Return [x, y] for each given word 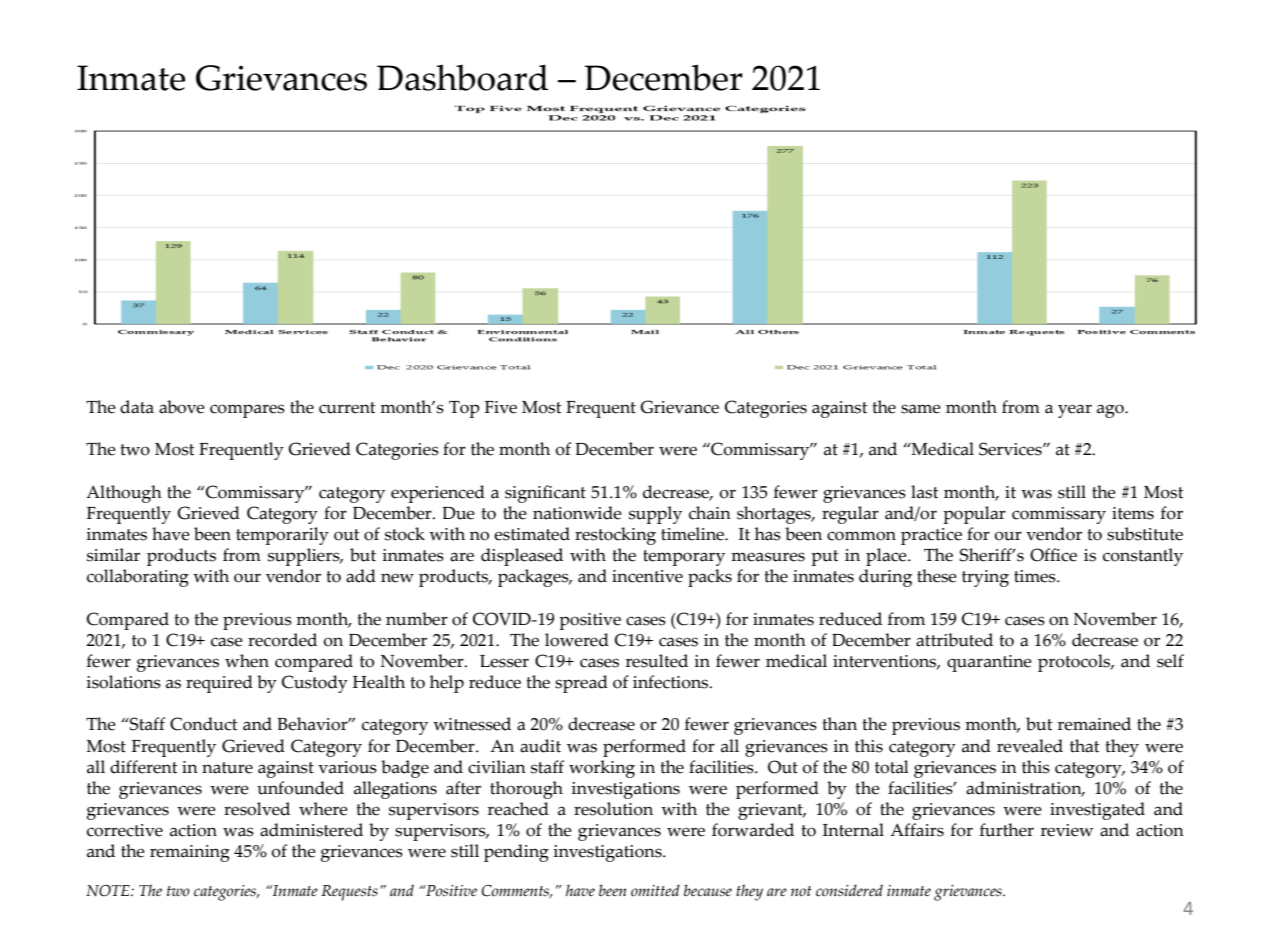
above [182, 407]
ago [1111, 411]
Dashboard [462, 77]
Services [1011, 449]
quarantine [989, 663]
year [1075, 411]
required [219, 684]
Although [124, 494]
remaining [190, 853]
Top [464, 409]
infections [672, 682]
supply [655, 515]
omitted [655, 890]
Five [500, 407]
